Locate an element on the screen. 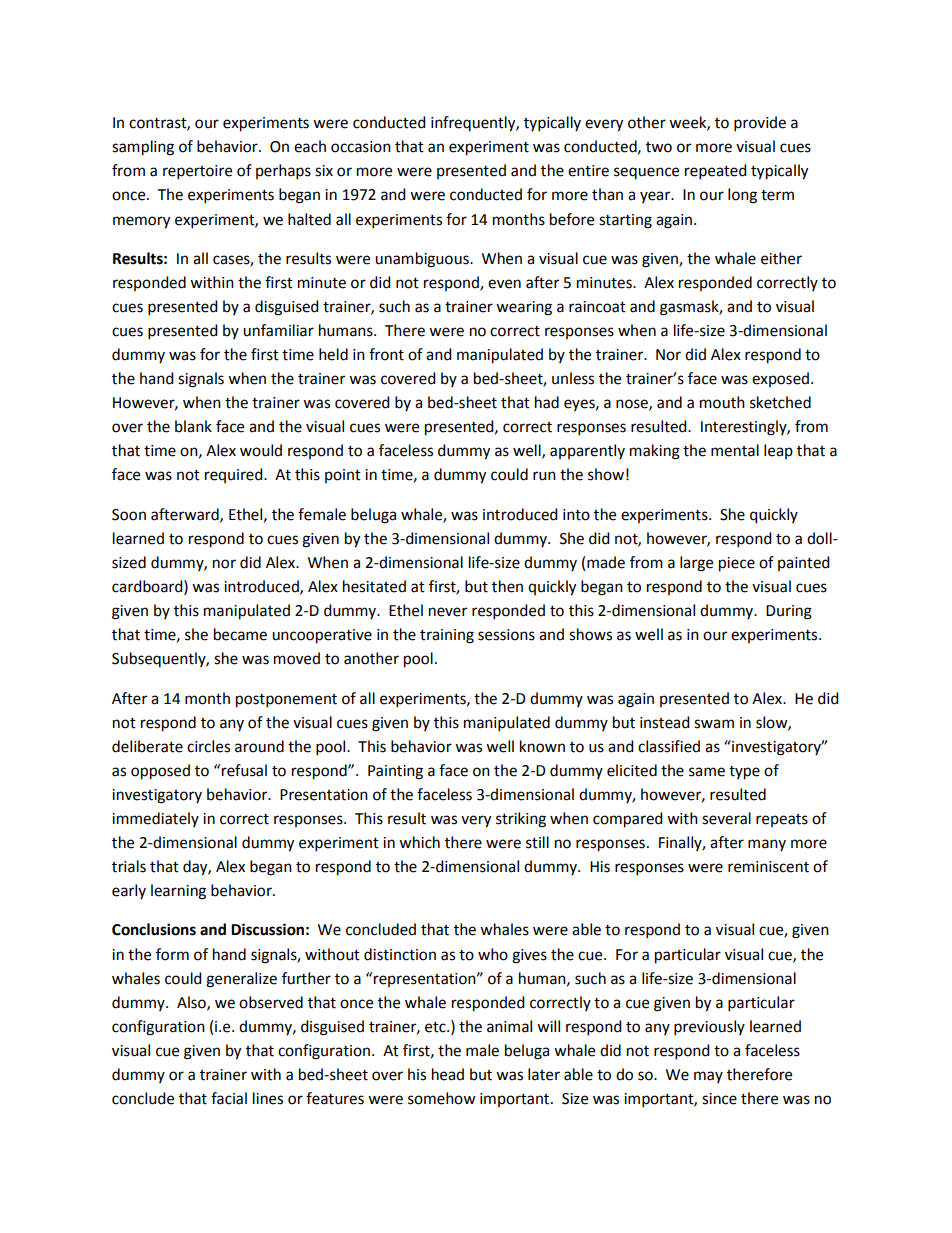  circles is located at coordinates (208, 746).
